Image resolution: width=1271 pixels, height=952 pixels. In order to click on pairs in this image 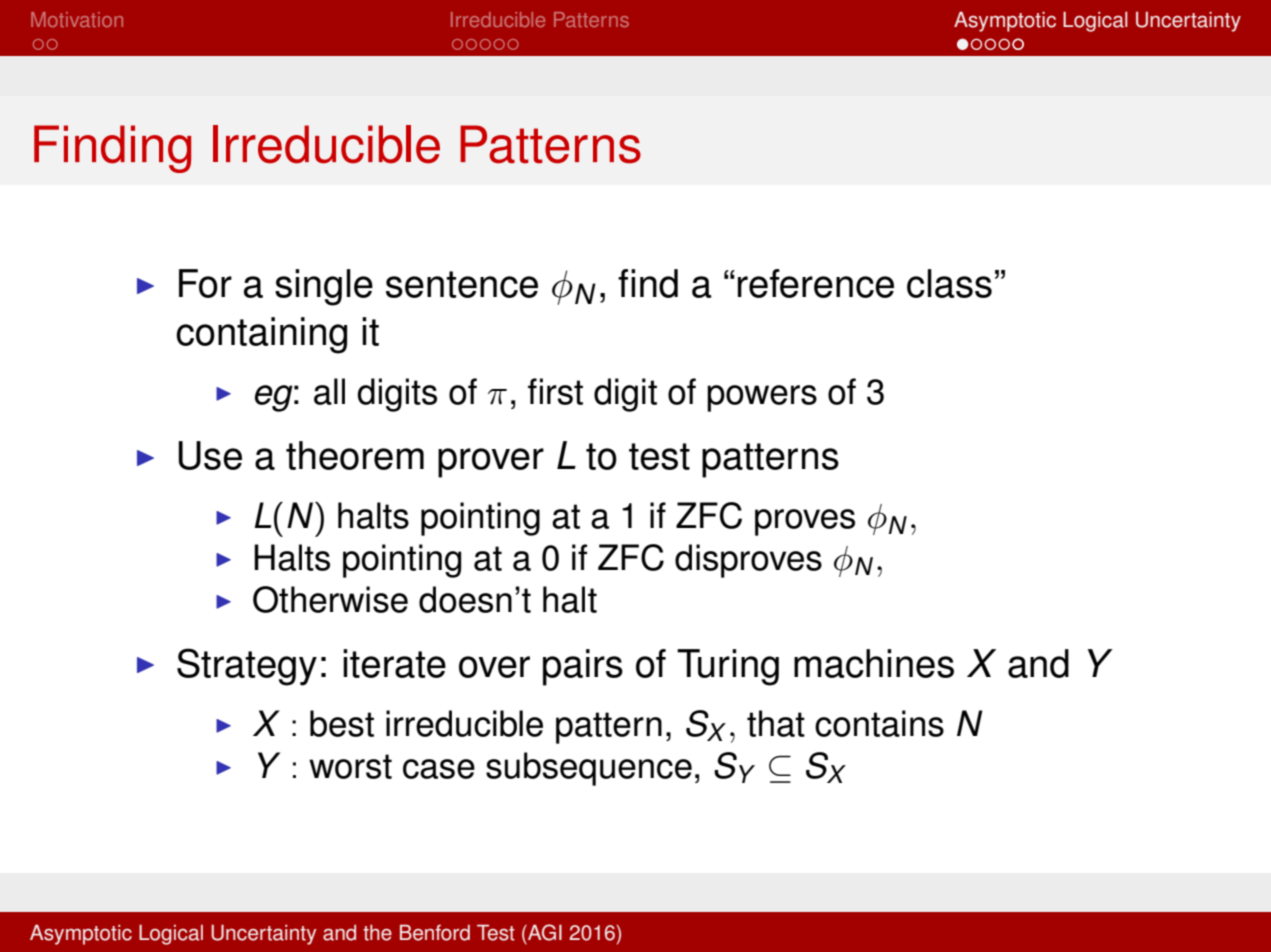, I will do `click(583, 667)`.
